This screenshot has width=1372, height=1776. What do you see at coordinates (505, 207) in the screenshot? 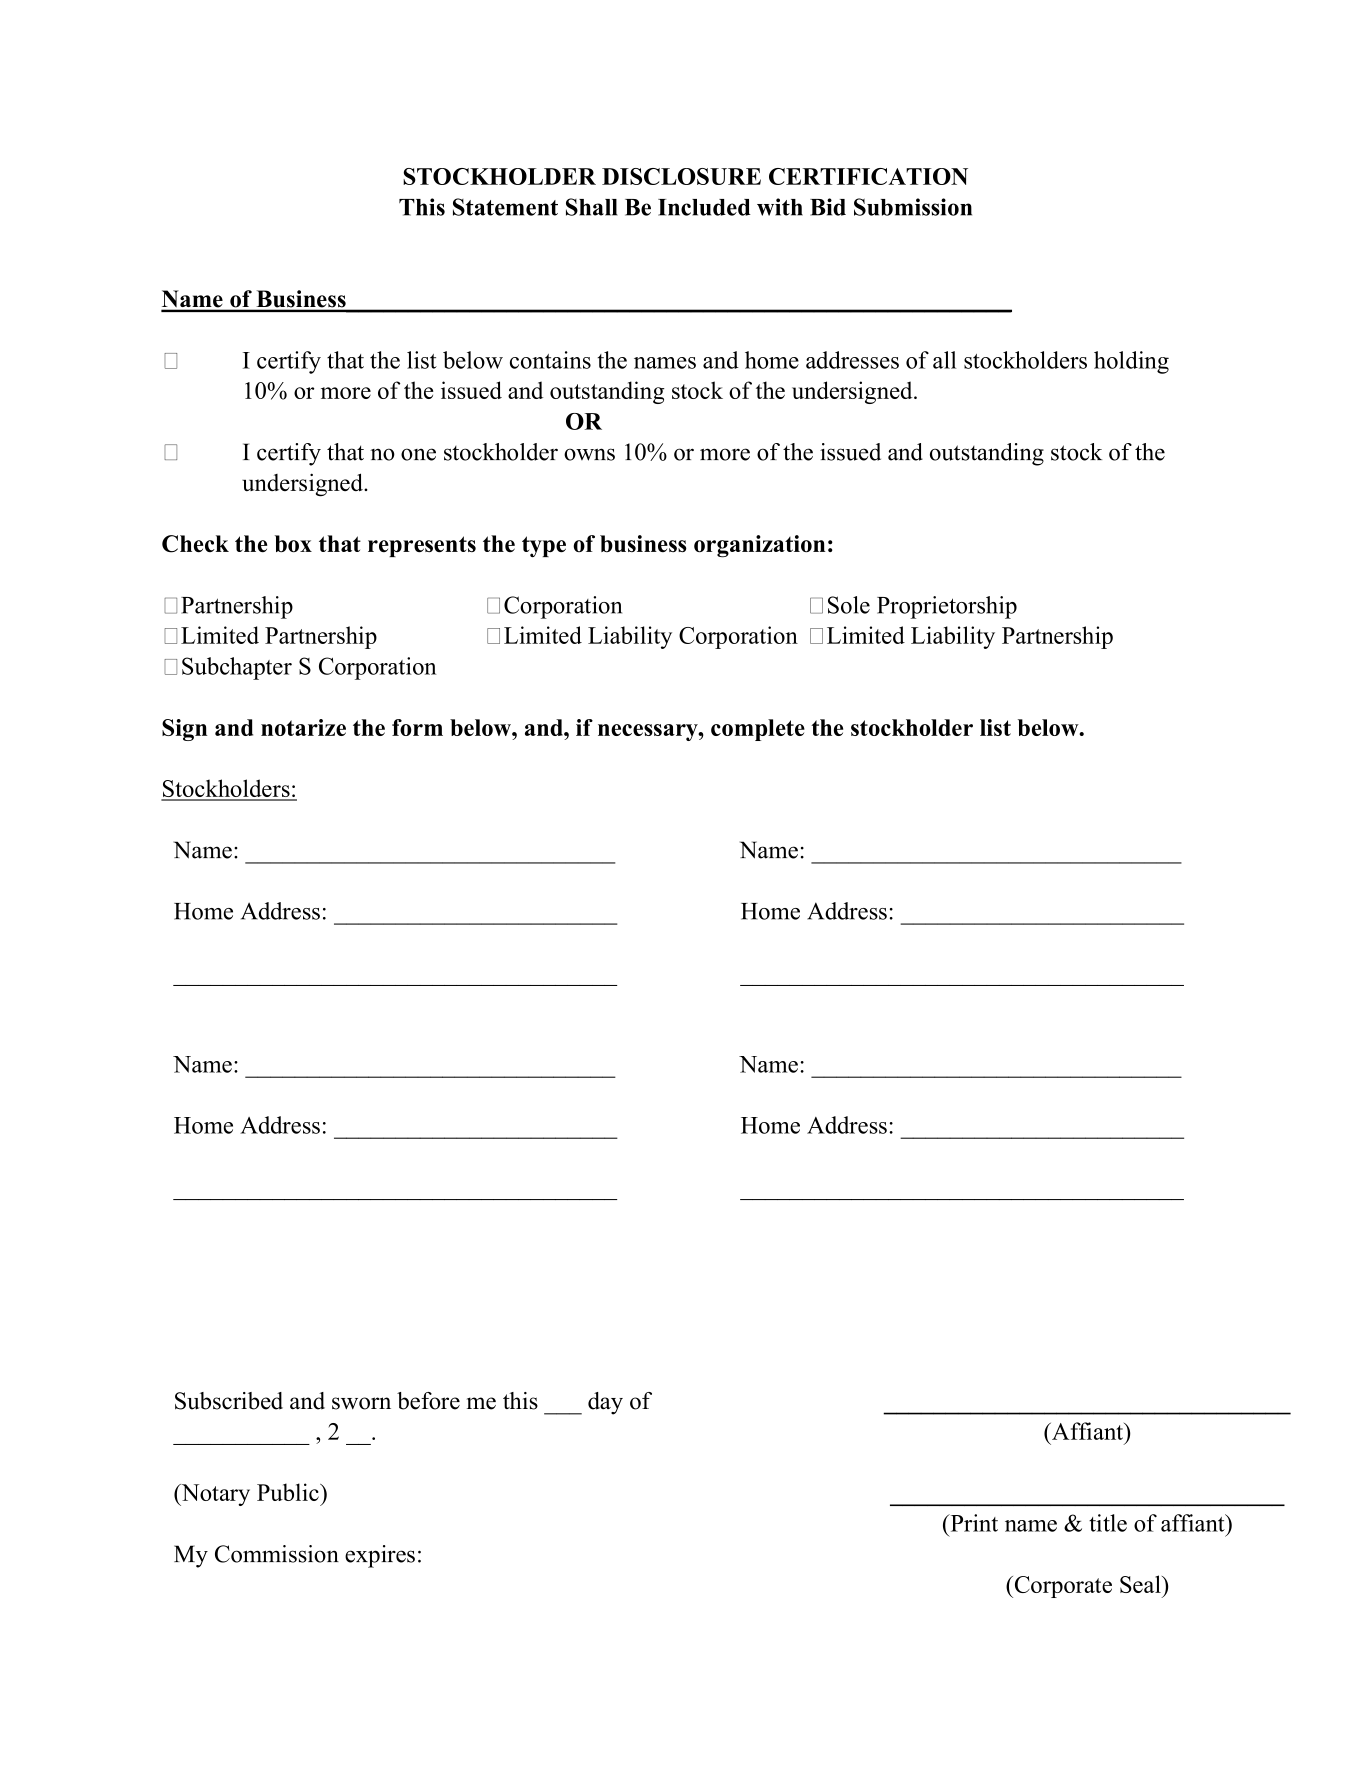
I see `Statement` at bounding box center [505, 207].
